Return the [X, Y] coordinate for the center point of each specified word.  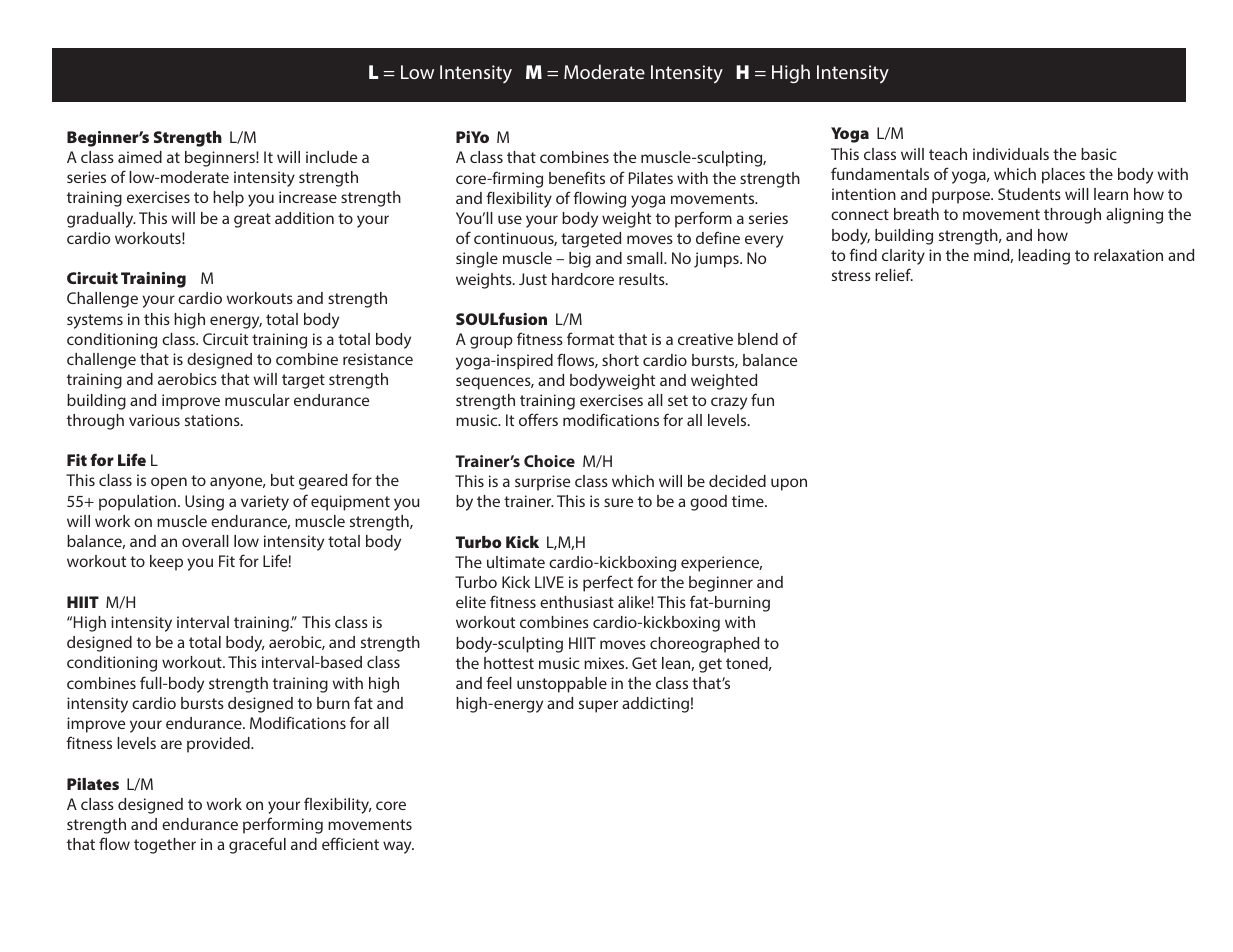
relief [894, 274]
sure [618, 502]
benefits [577, 177]
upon [789, 484]
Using [204, 503]
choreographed [704, 645]
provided [219, 745]
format [590, 338]
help [228, 199]
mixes [605, 663]
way [398, 847]
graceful [257, 845]
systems [95, 321]
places [1063, 176]
